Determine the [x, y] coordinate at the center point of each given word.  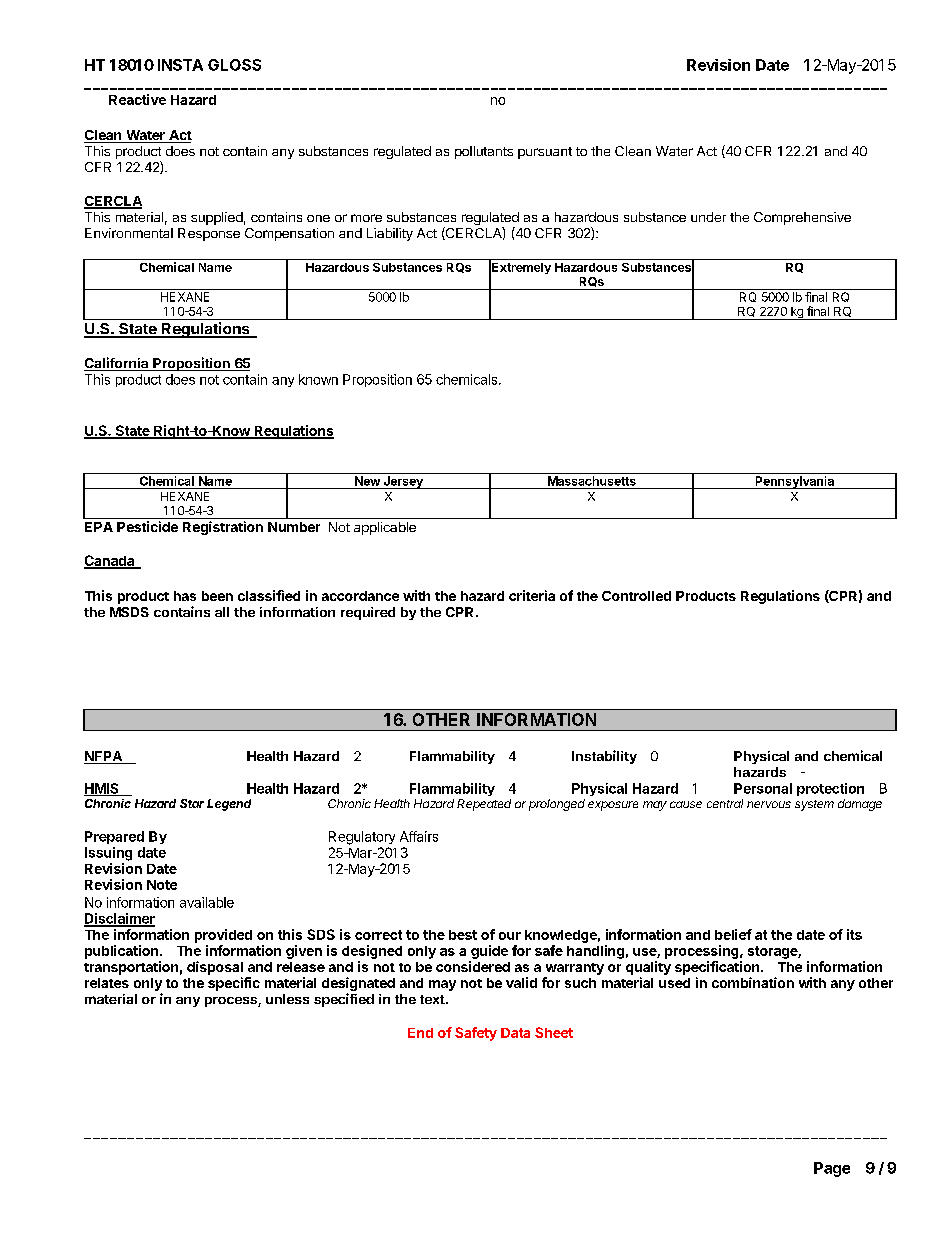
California [117, 364]
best [463, 935]
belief [733, 934]
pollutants [484, 152]
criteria [532, 595]
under [708, 217]
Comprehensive [802, 218]
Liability [390, 234]
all [222, 612]
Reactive [137, 99]
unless [287, 999]
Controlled [636, 596]
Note [162, 885]
